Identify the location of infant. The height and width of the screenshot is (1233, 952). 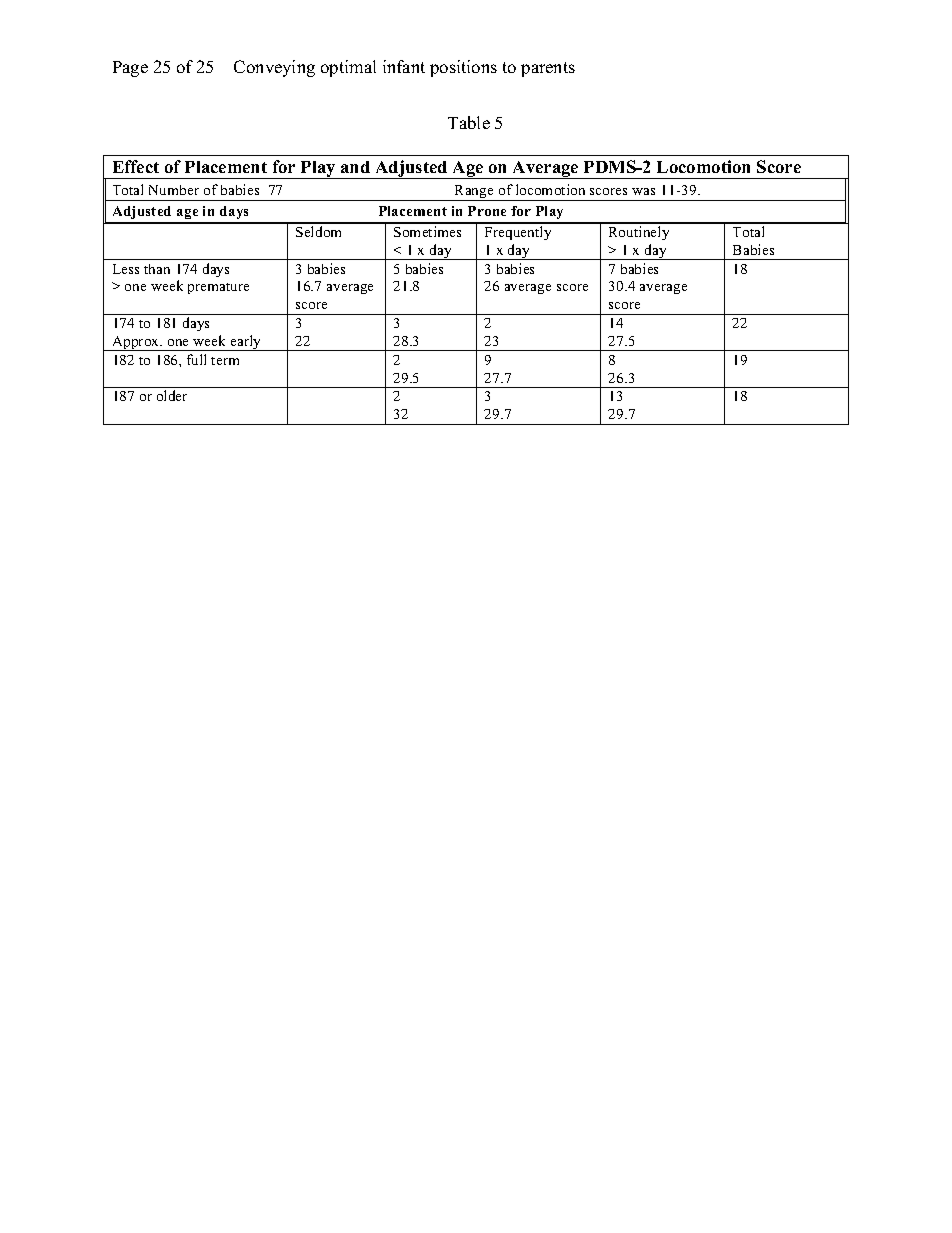
(404, 66).
